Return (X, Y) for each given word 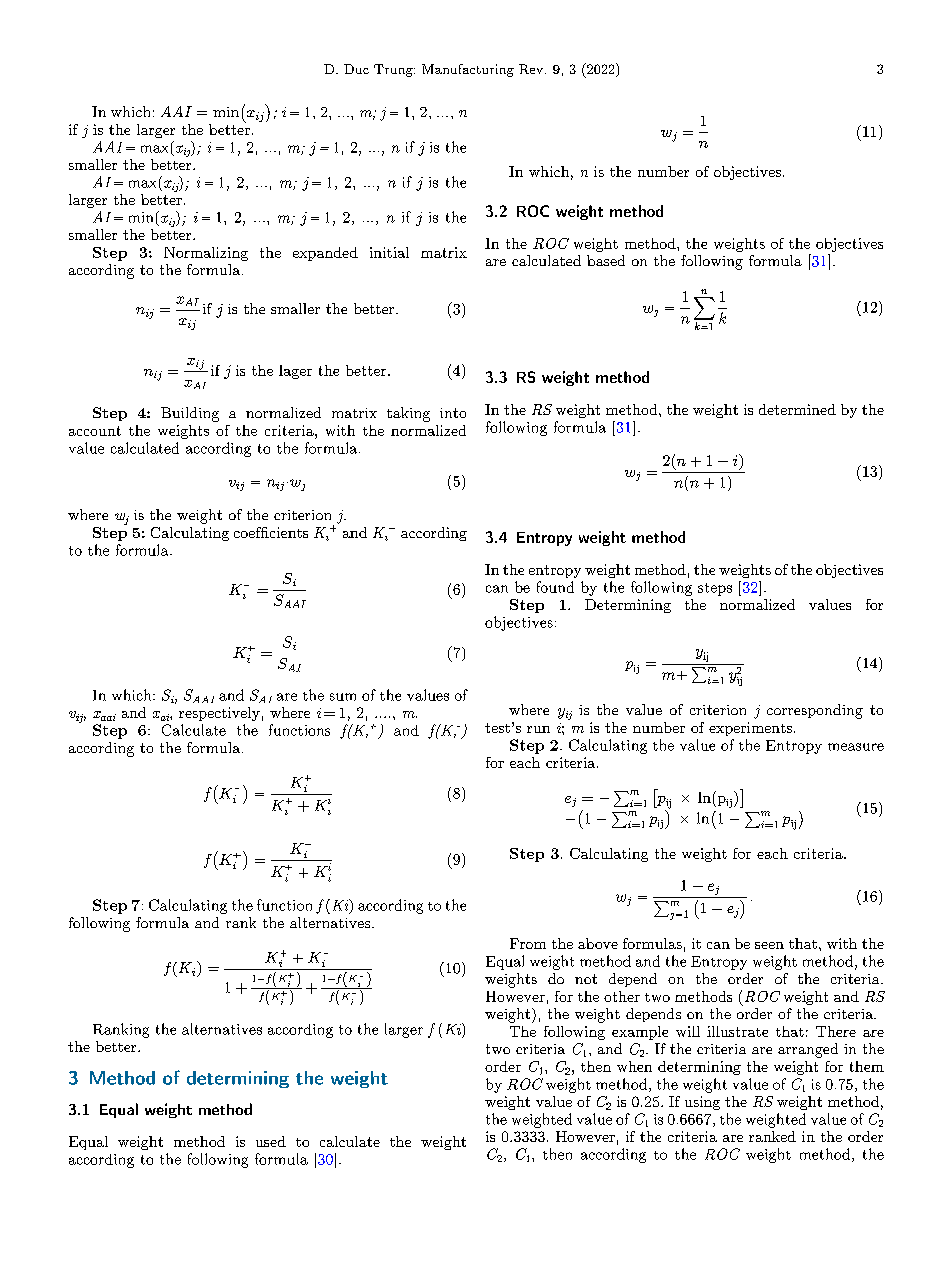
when (634, 1066)
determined (797, 409)
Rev (531, 69)
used (271, 1141)
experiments (752, 729)
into (453, 413)
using (702, 1103)
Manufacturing (468, 70)
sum (343, 697)
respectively (219, 714)
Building (190, 414)
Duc (356, 69)
